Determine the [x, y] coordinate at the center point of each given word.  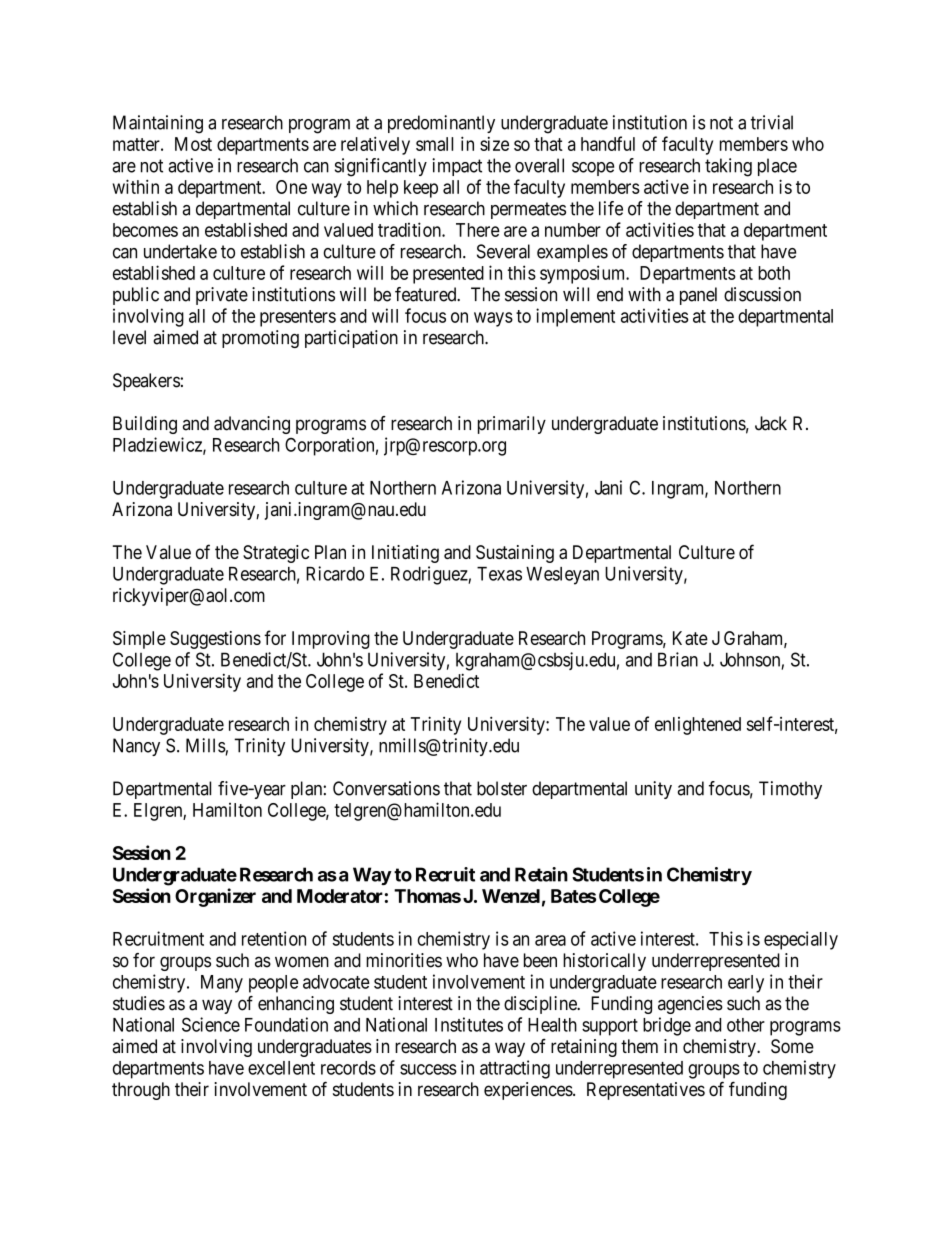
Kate [690, 638]
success [428, 1069]
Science [211, 1024]
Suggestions [215, 640]
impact [457, 167]
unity [653, 790]
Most [193, 144]
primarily [512, 425]
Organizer [215, 897]
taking [728, 167]
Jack [771, 423]
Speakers [146, 382]
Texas [499, 574]
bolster [502, 788]
